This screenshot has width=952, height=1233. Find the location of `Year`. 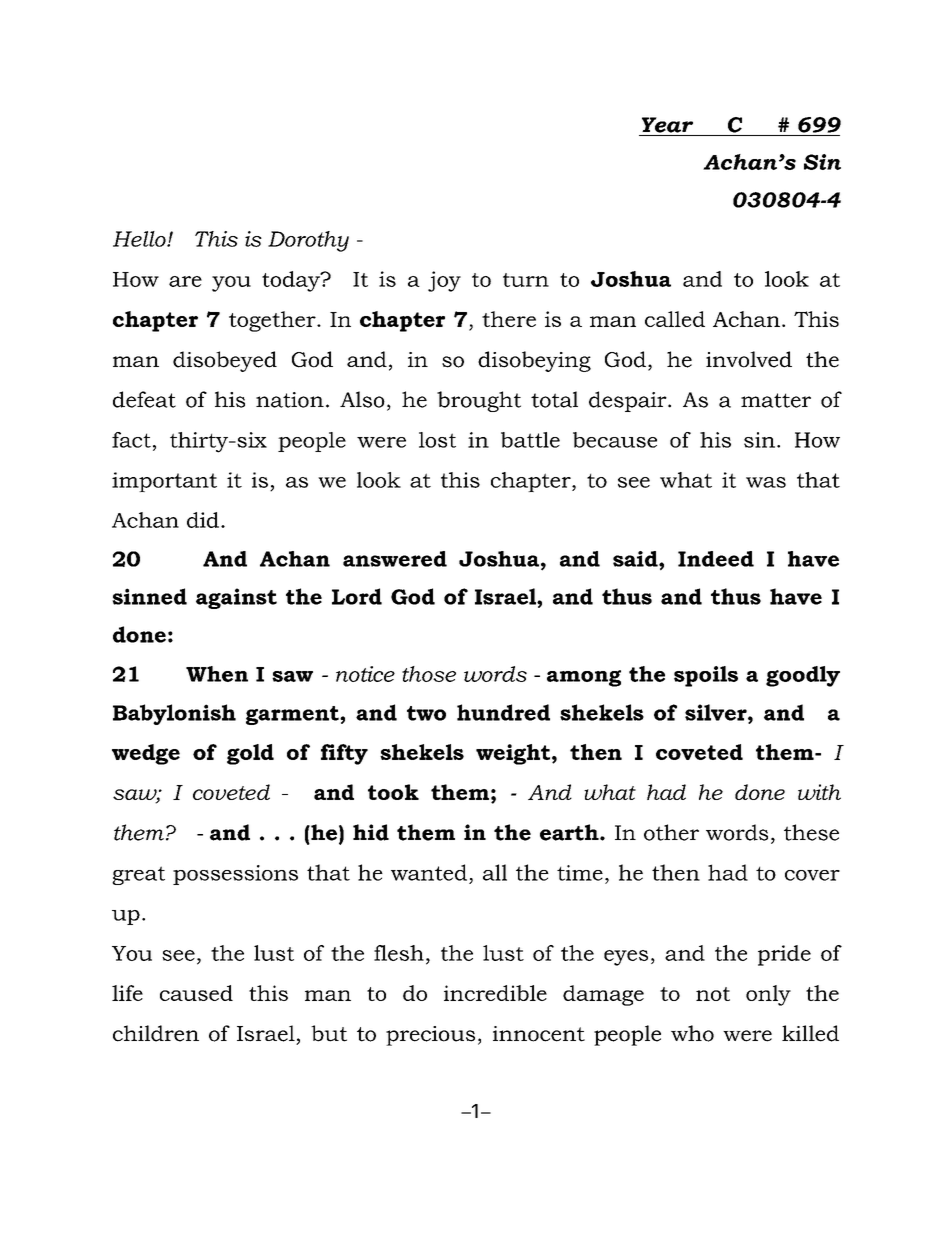

Year is located at coordinates (667, 125).
